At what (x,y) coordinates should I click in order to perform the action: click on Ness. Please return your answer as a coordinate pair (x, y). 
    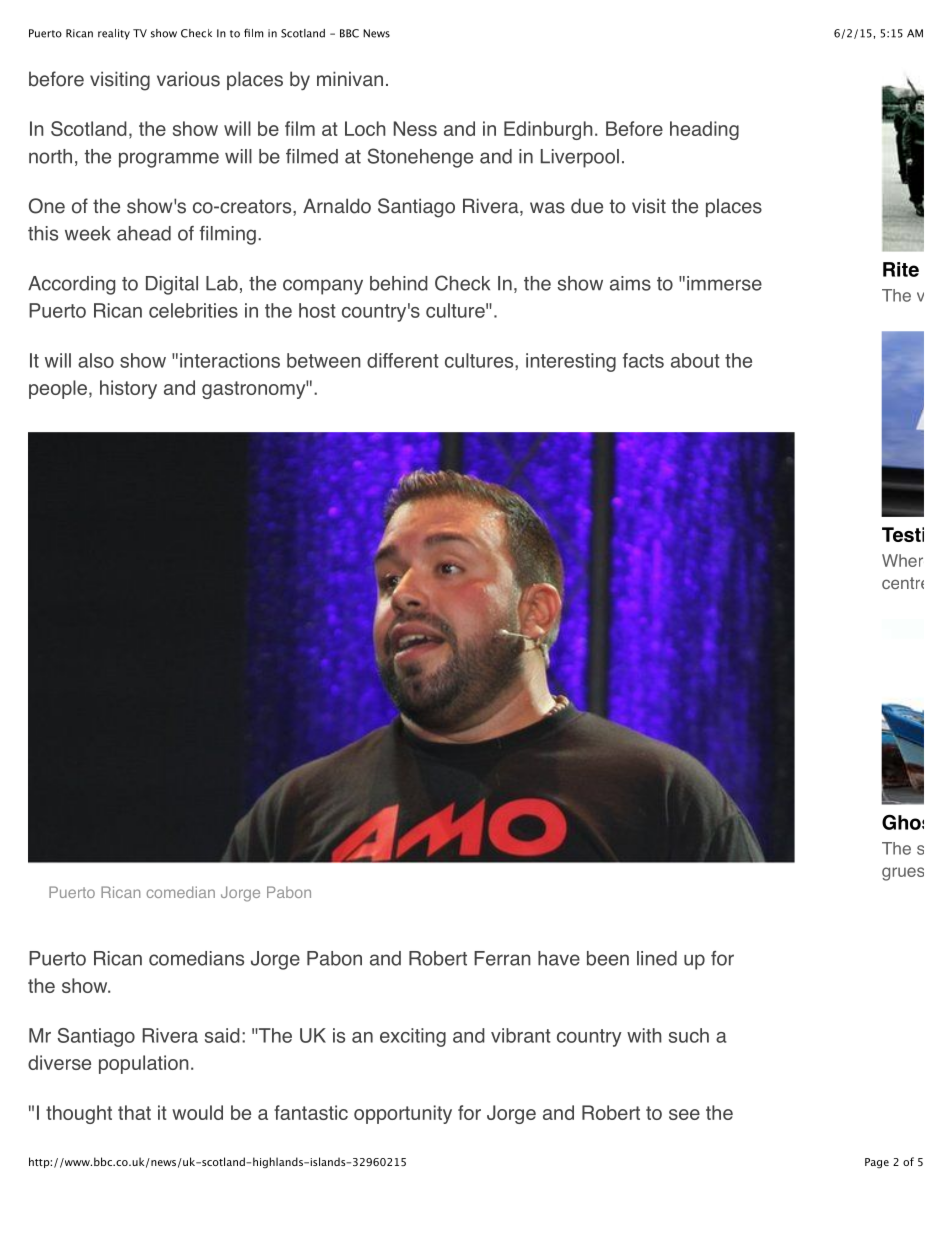
    Looking at the image, I should click on (415, 128).
